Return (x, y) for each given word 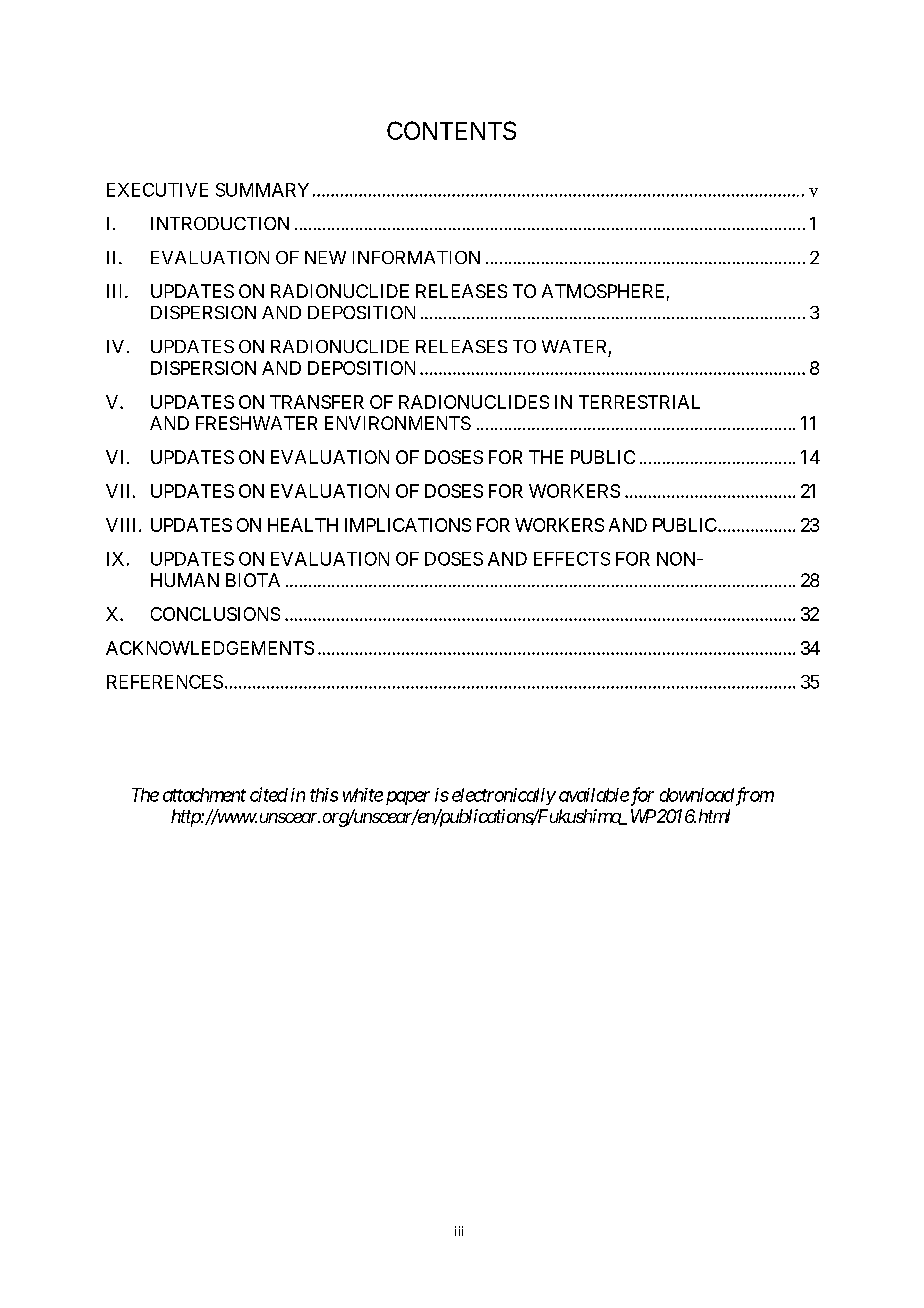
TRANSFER (317, 402)
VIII (123, 525)
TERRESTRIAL (639, 402)
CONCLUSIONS (215, 614)
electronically (504, 796)
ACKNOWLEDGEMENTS (210, 648)
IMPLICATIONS (408, 525)
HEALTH (303, 525)
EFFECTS (572, 559)
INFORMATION (416, 257)
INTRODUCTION (220, 223)
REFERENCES (165, 682)
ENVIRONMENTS (398, 423)
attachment (204, 795)
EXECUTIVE (157, 190)
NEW (325, 257)
